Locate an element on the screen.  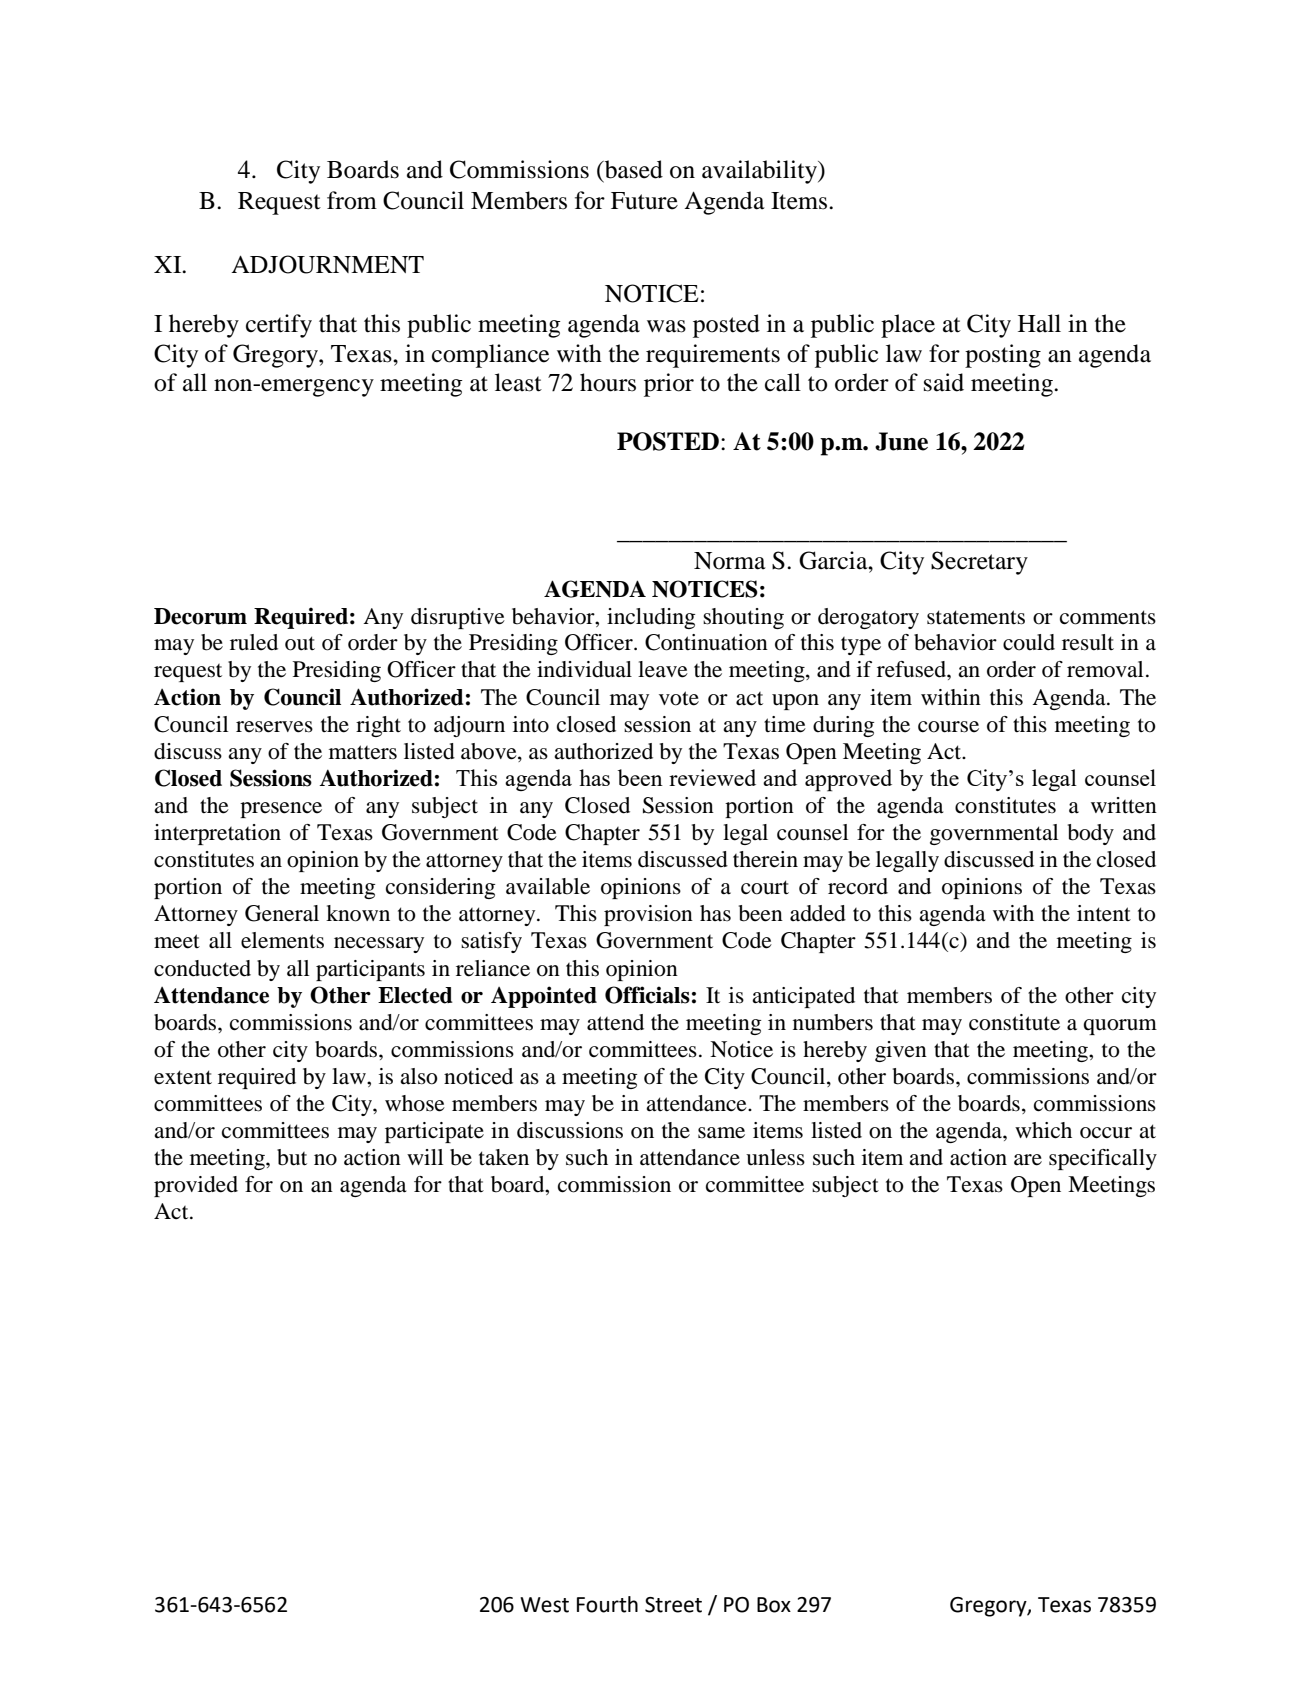
from is located at coordinates (352, 200).
